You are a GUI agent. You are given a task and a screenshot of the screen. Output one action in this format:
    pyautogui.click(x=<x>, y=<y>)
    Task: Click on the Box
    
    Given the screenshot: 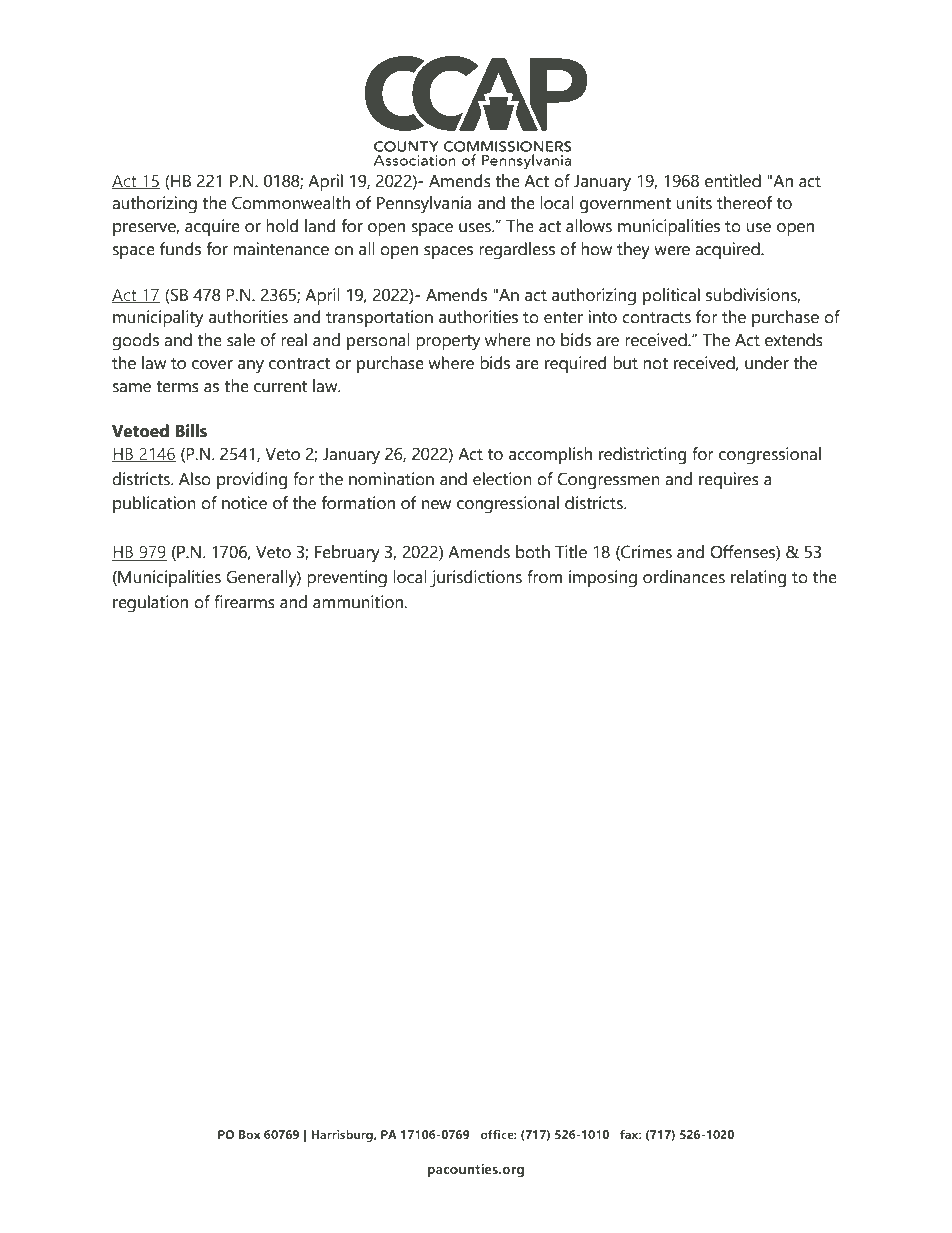 What is the action you would take?
    pyautogui.click(x=250, y=1134)
